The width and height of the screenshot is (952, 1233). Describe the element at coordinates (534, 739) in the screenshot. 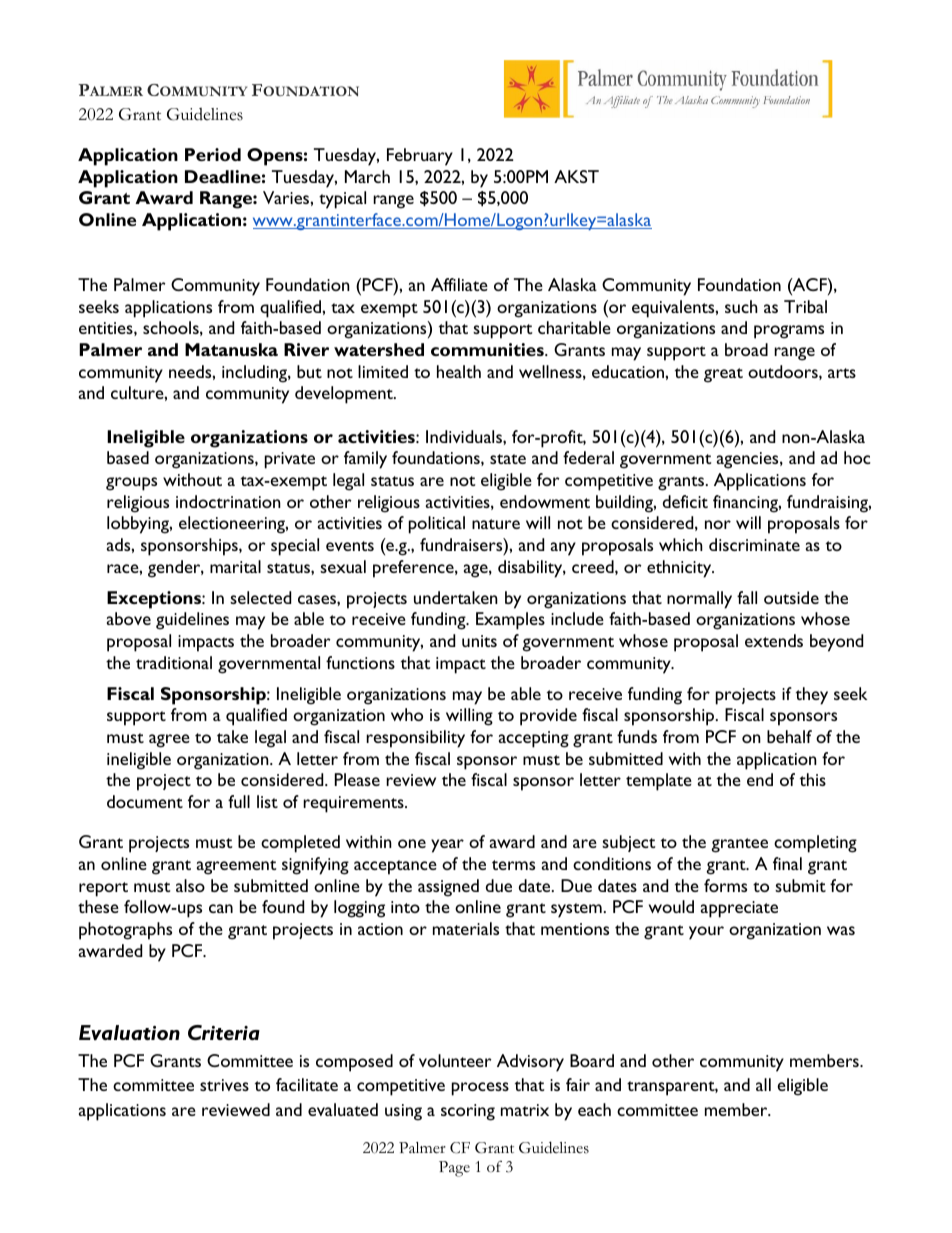

I see `accepting` at that location.
